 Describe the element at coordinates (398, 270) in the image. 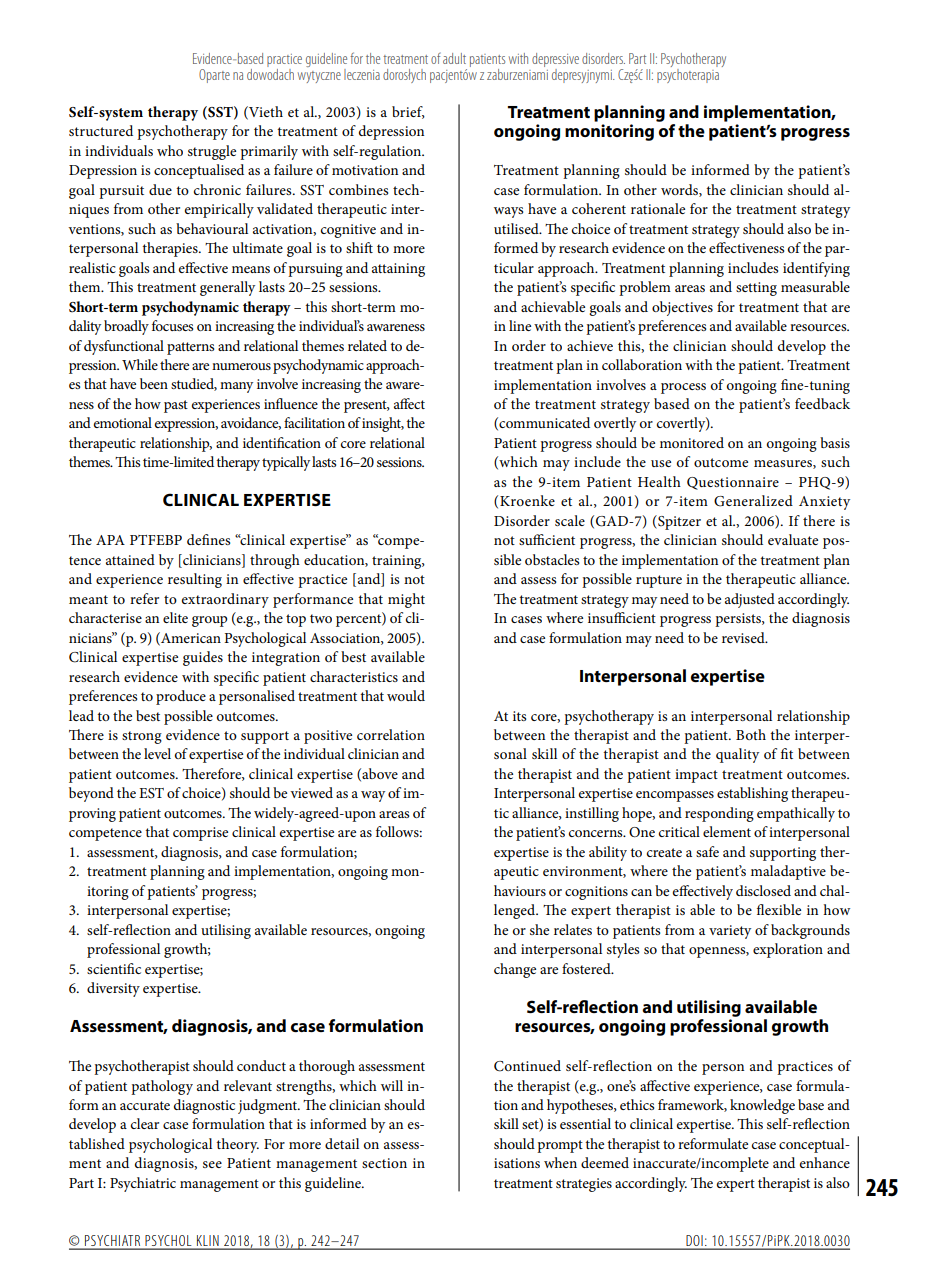

I see `attaining` at that location.
